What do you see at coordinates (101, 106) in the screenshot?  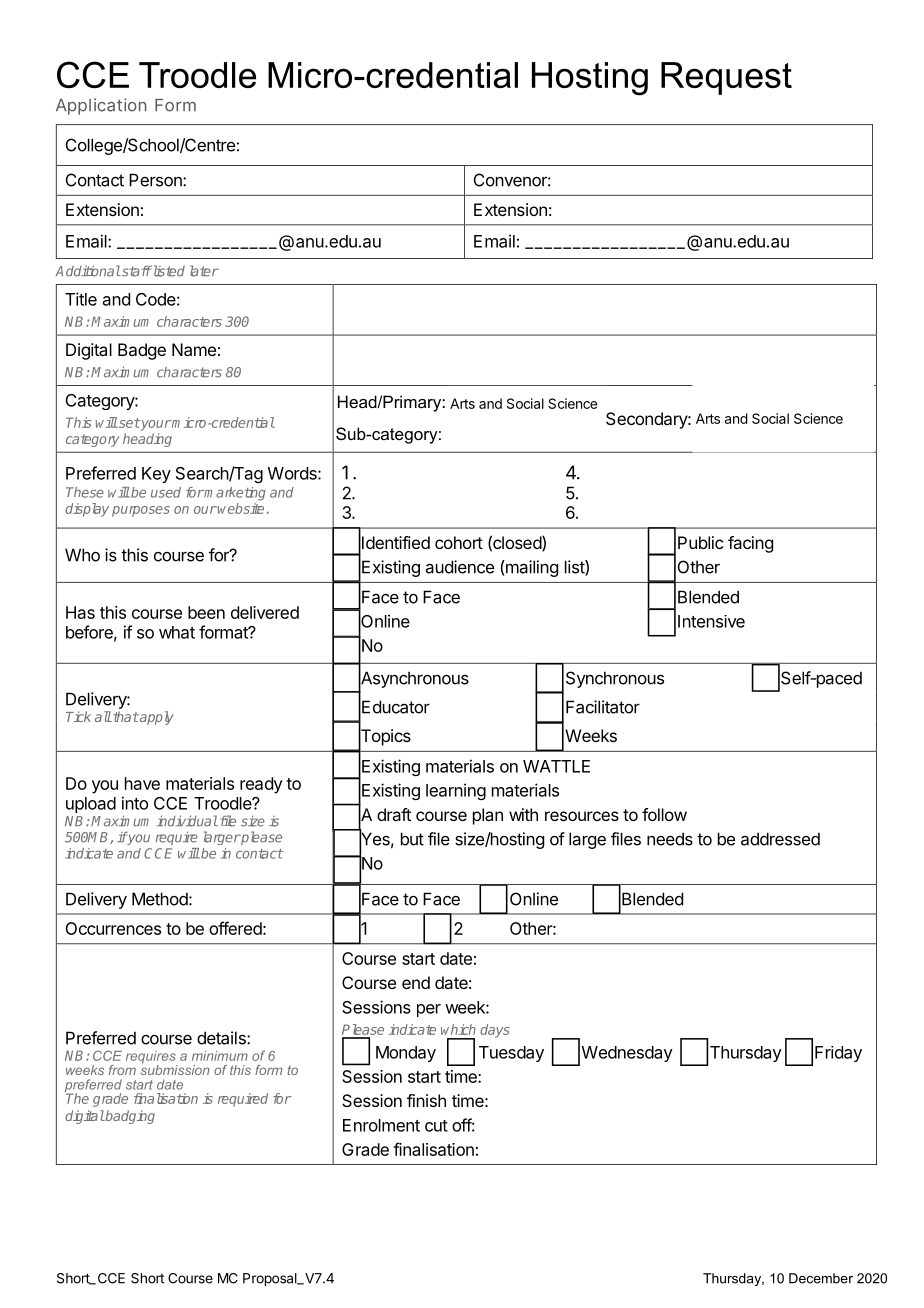 I see `Application` at bounding box center [101, 106].
